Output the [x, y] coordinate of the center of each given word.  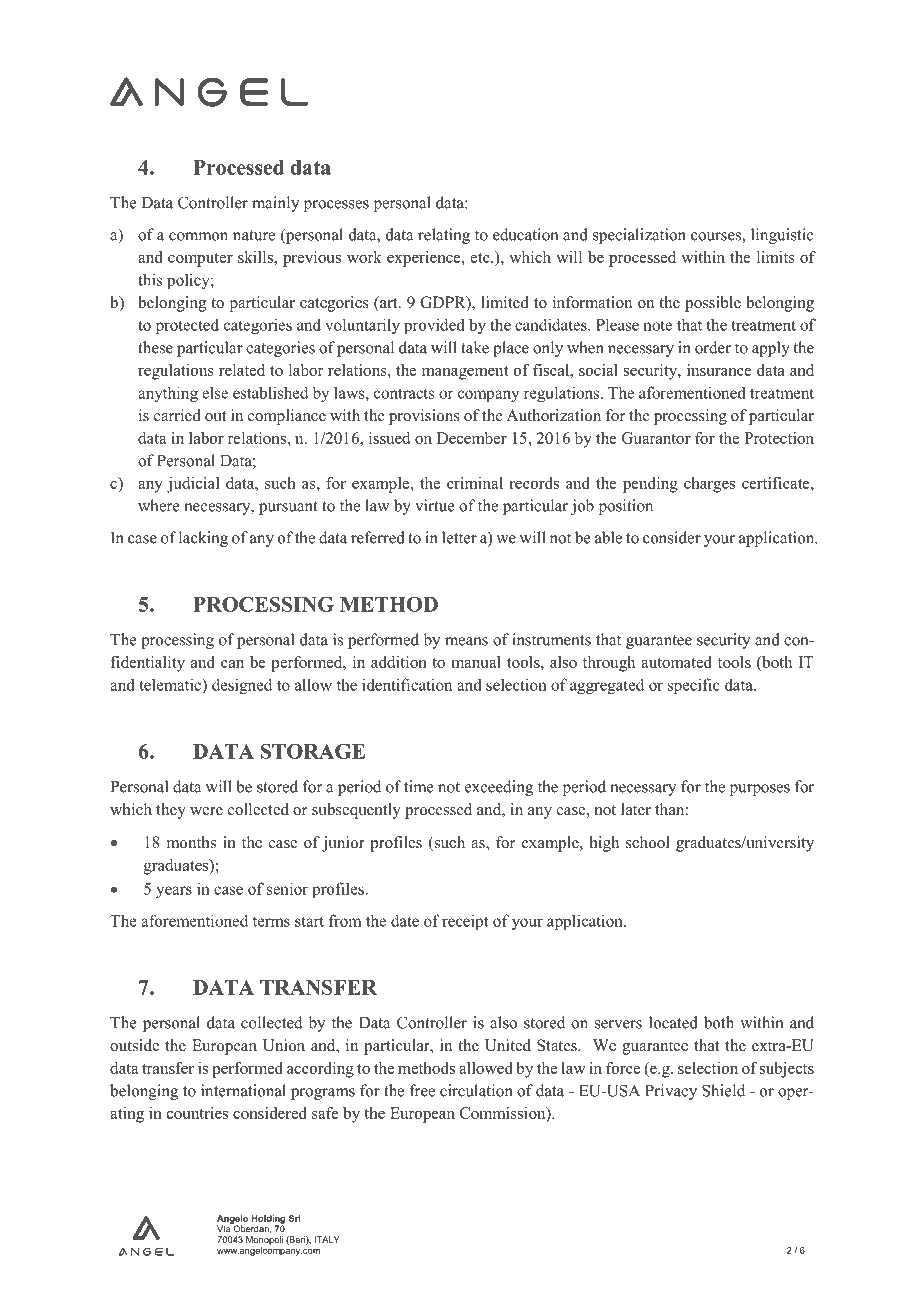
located [673, 1022]
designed [242, 686]
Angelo [232, 1220]
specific [694, 686]
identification [407, 684]
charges [709, 485]
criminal [475, 483]
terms [271, 922]
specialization [639, 236]
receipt [465, 922]
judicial [193, 485]
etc [481, 258]
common [198, 236]
